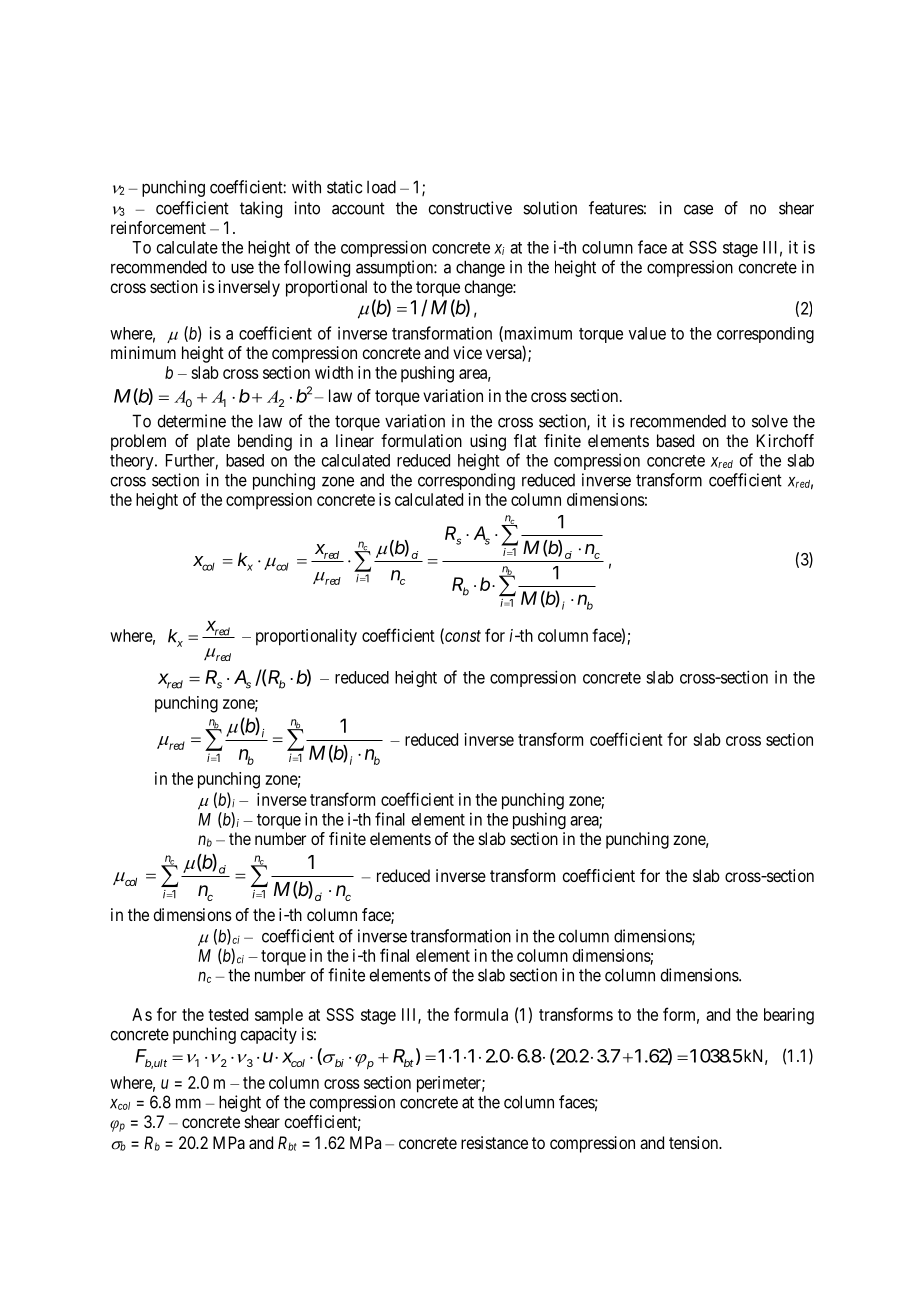  I want to click on load, so click(381, 187).
